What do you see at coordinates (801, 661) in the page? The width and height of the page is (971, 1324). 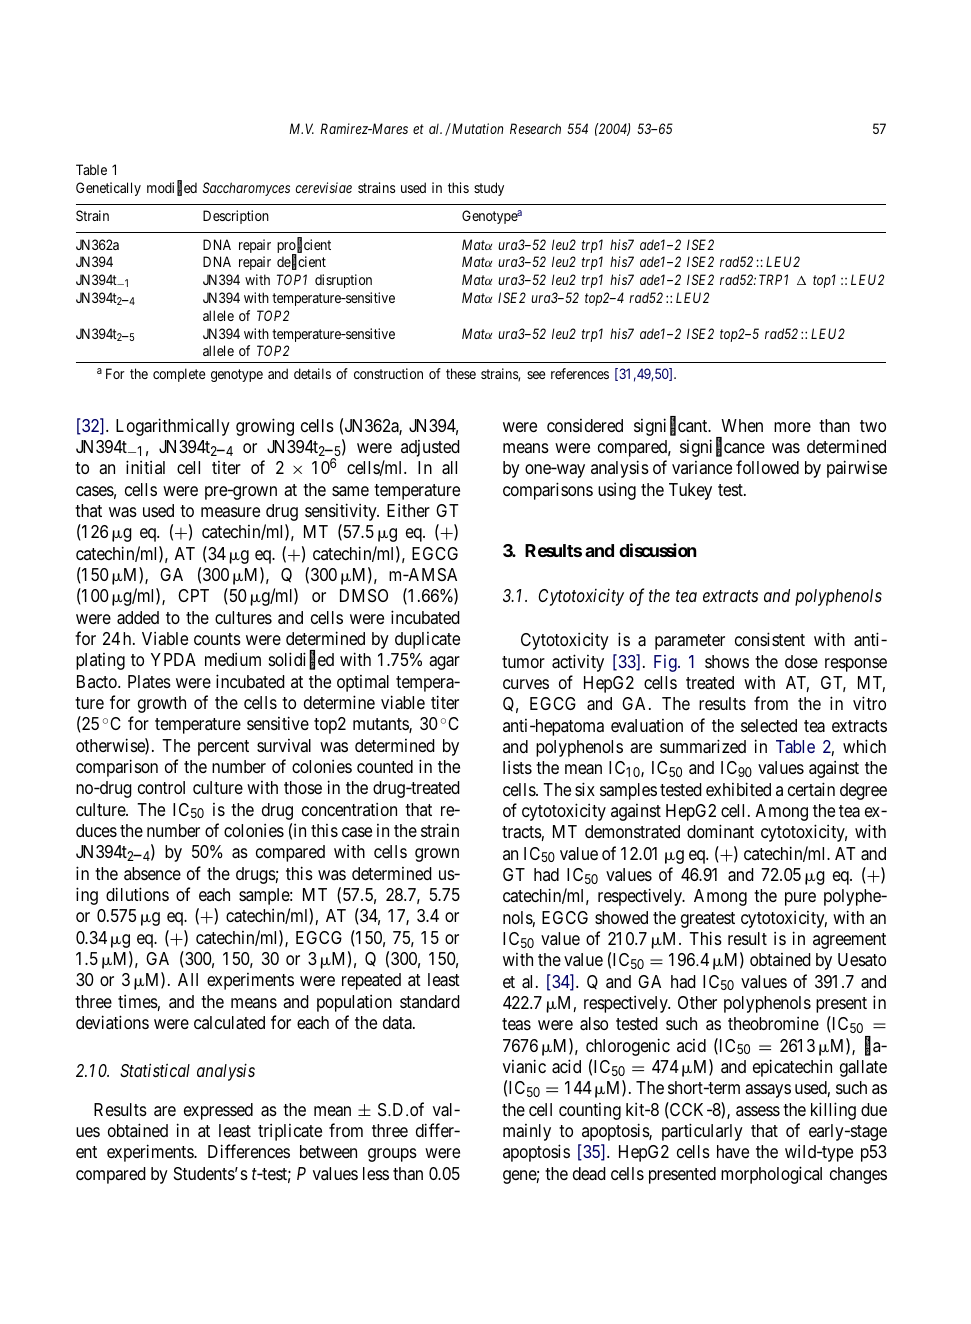 I see `dose` at bounding box center [801, 661].
